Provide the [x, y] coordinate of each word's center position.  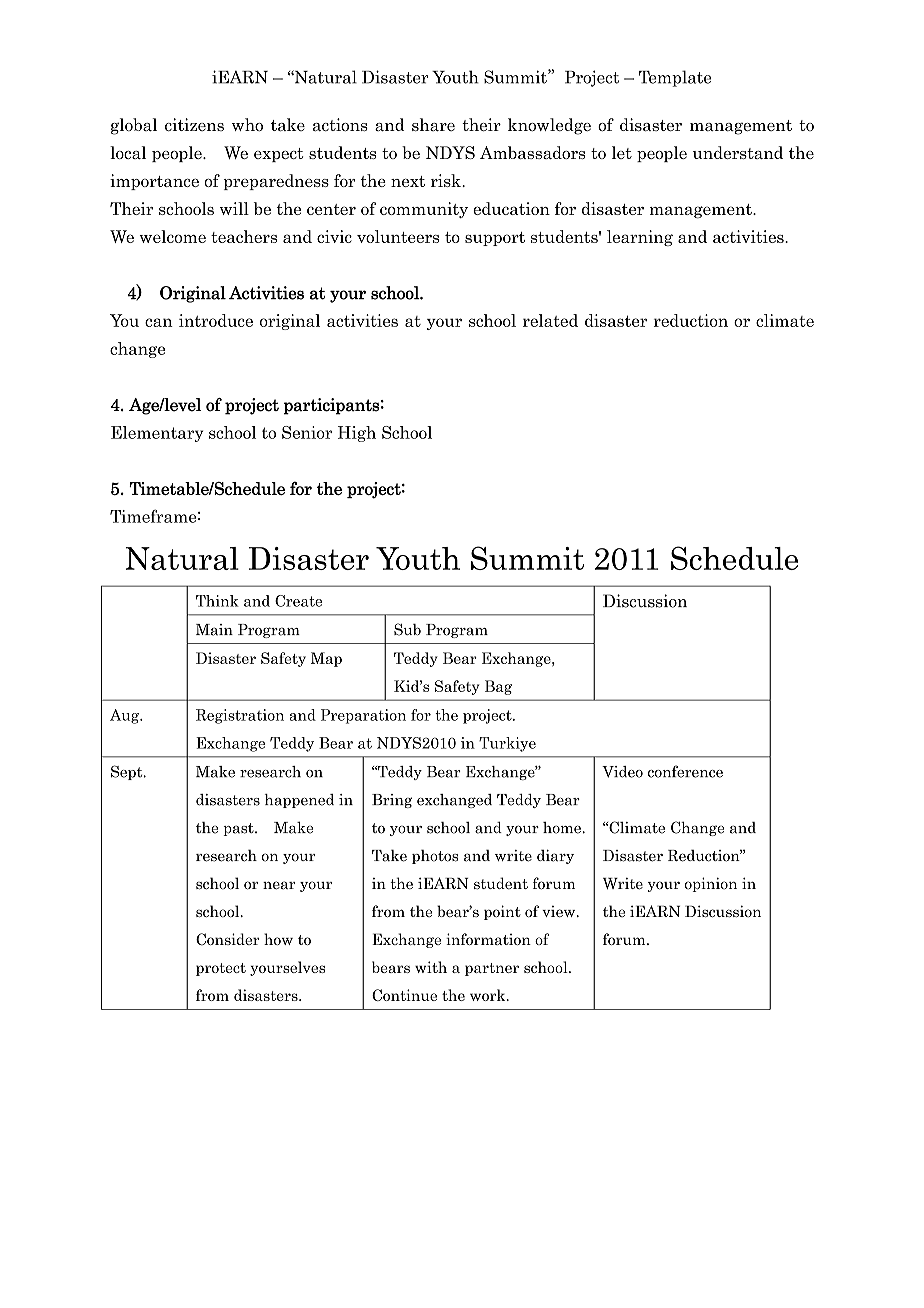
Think [217, 601]
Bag [498, 687]
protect [221, 969]
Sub [407, 629]
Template [675, 78]
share [433, 124]
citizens [194, 124]
